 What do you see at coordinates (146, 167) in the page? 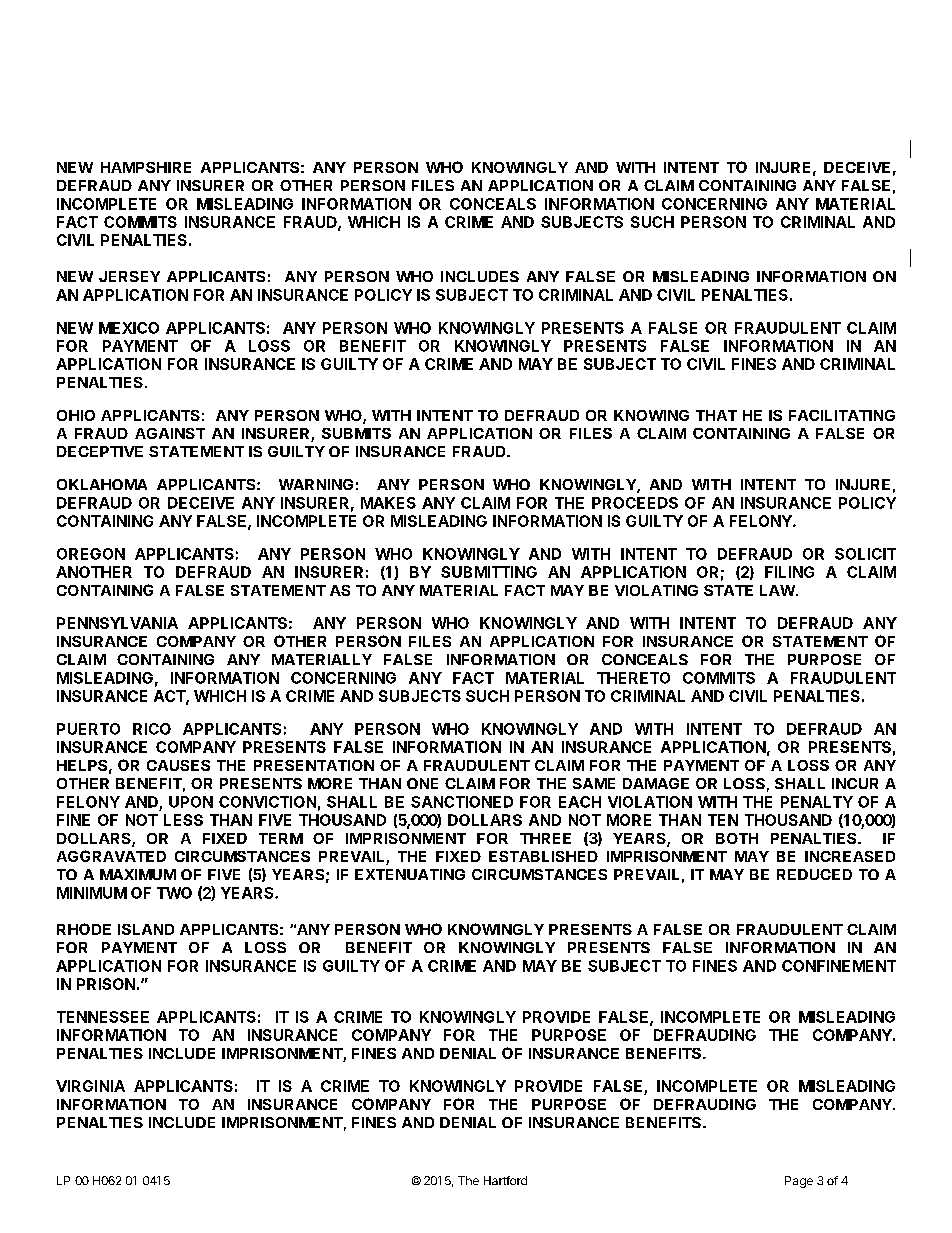
I see `HAMPSHIRE` at bounding box center [146, 167].
